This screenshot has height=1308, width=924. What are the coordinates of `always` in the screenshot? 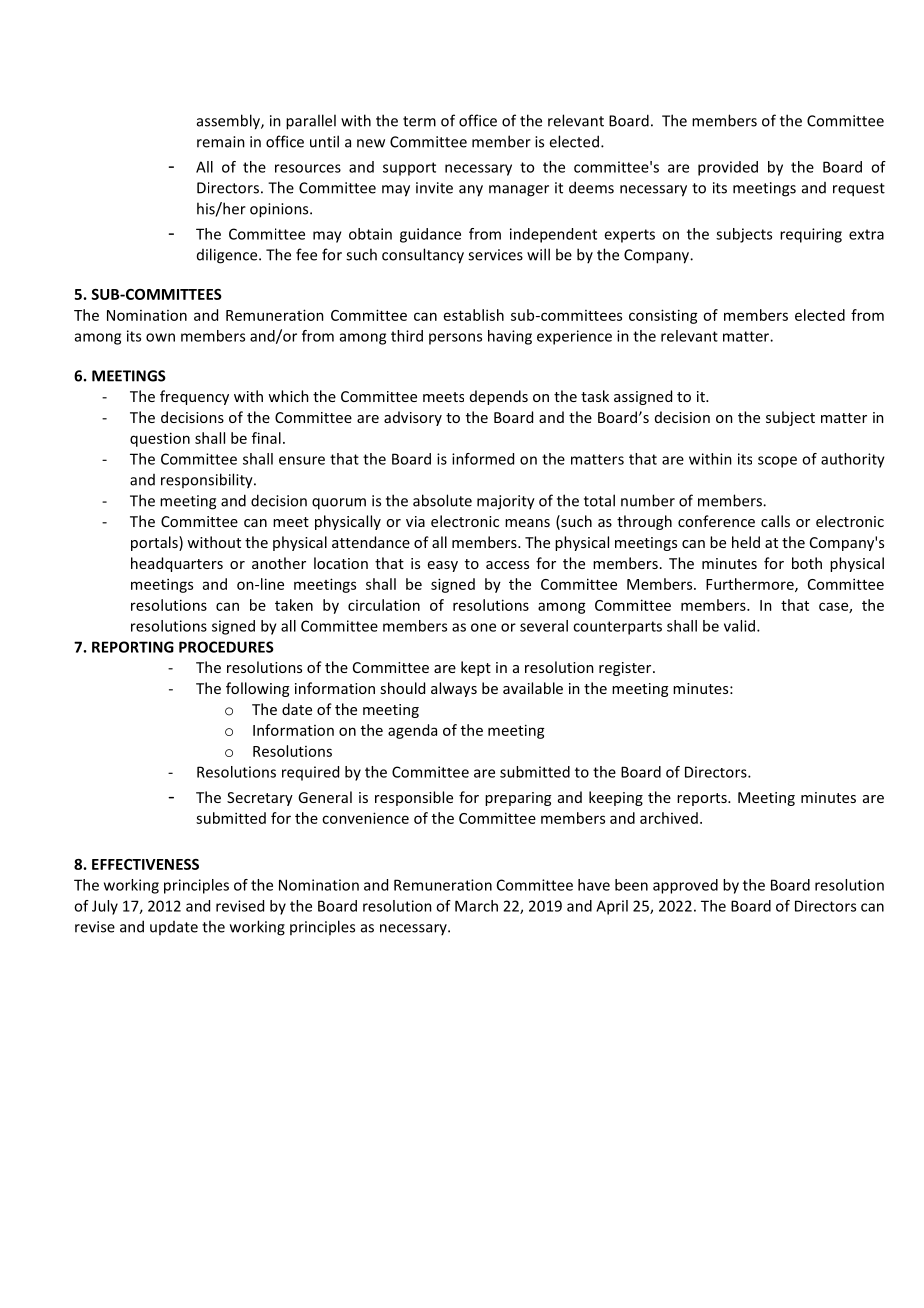 It's located at (454, 689).
